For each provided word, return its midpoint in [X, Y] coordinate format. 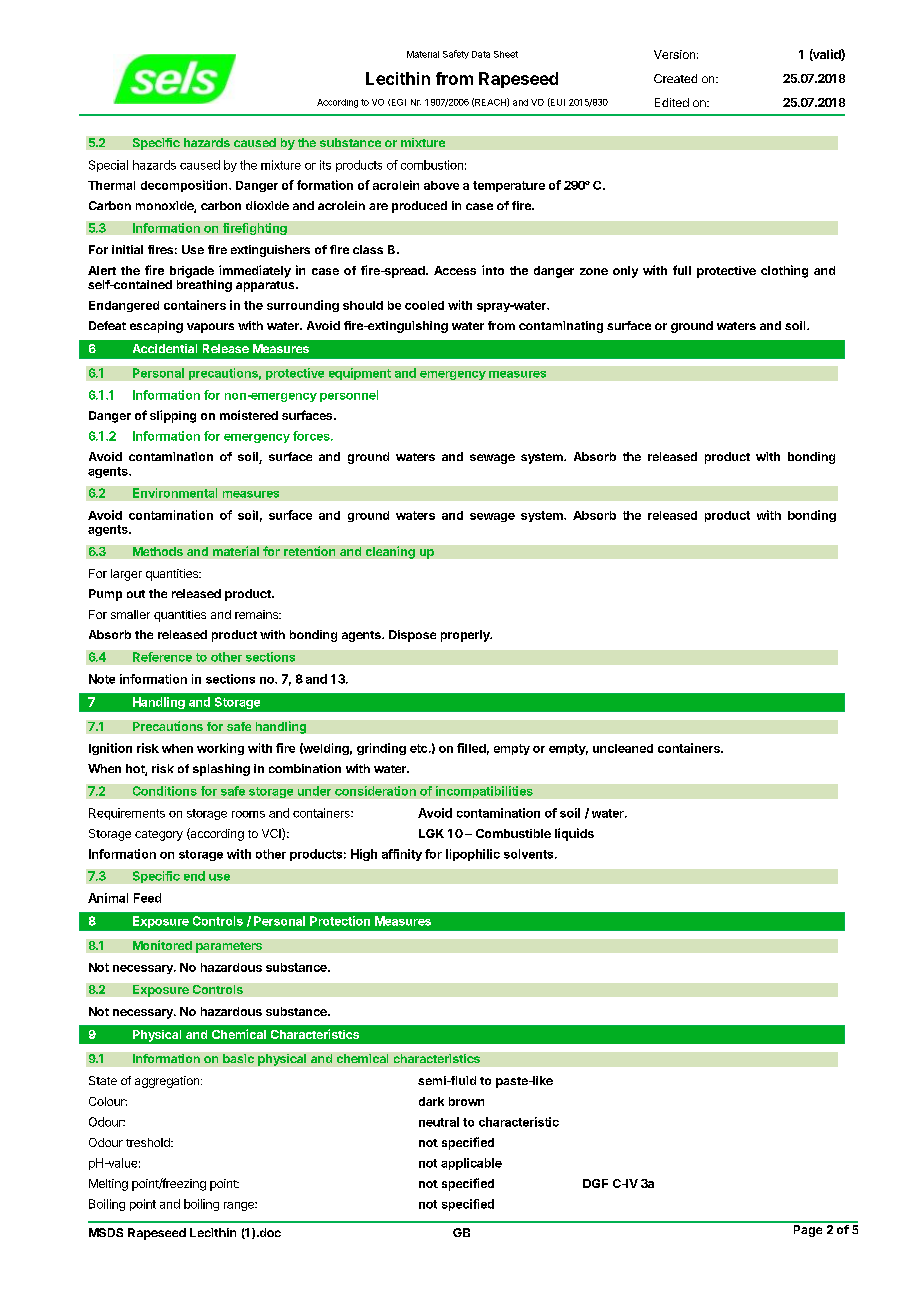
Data [481, 54]
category [159, 835]
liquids [574, 834]
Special [108, 166]
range [240, 1206]
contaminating [561, 327]
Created [675, 78]
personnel [349, 396]
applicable [471, 1164]
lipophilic [473, 855]
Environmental [175, 493]
